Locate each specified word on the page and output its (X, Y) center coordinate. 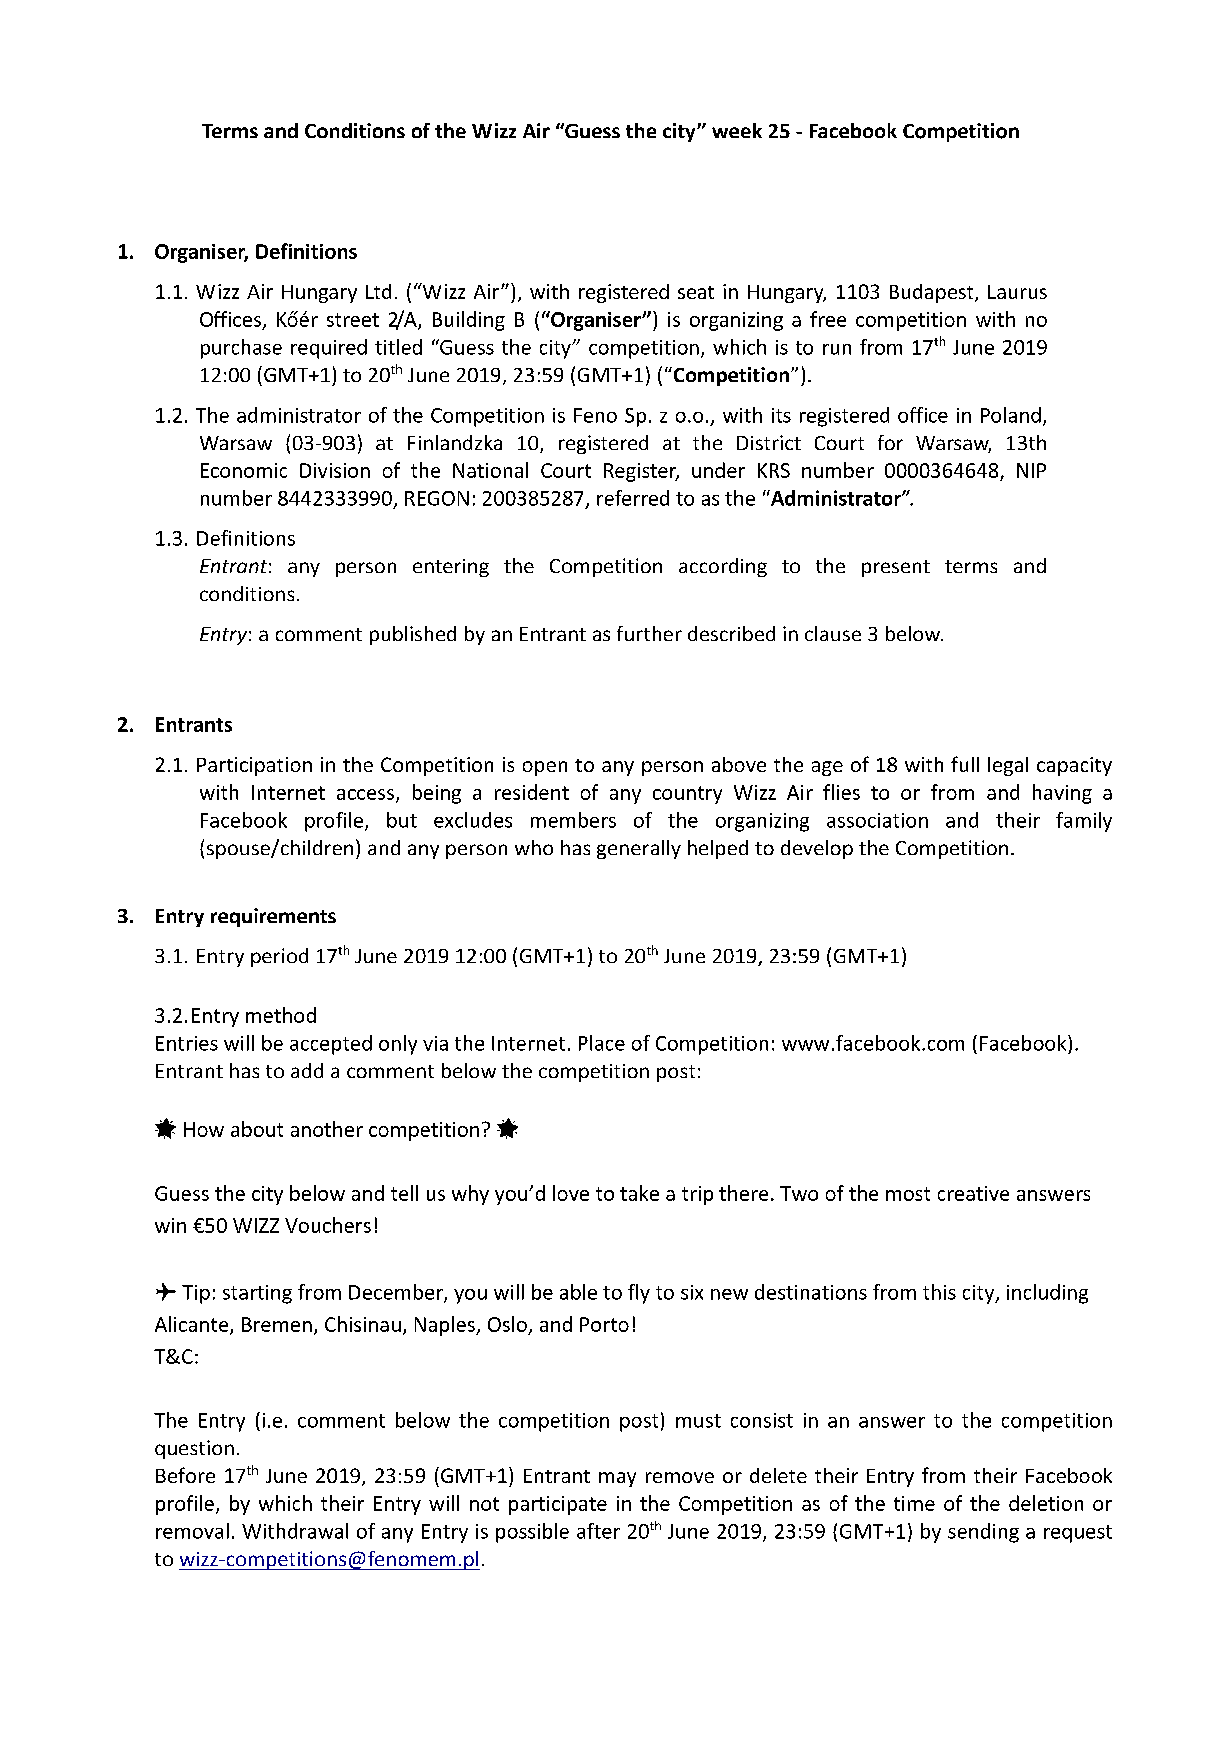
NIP (1031, 470)
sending (983, 1533)
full (965, 764)
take (639, 1193)
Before (185, 1475)
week (737, 130)
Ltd (378, 291)
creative (973, 1193)
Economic (244, 470)
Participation (254, 766)
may (617, 1479)
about (257, 1129)
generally (639, 849)
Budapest (933, 293)
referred (633, 498)
